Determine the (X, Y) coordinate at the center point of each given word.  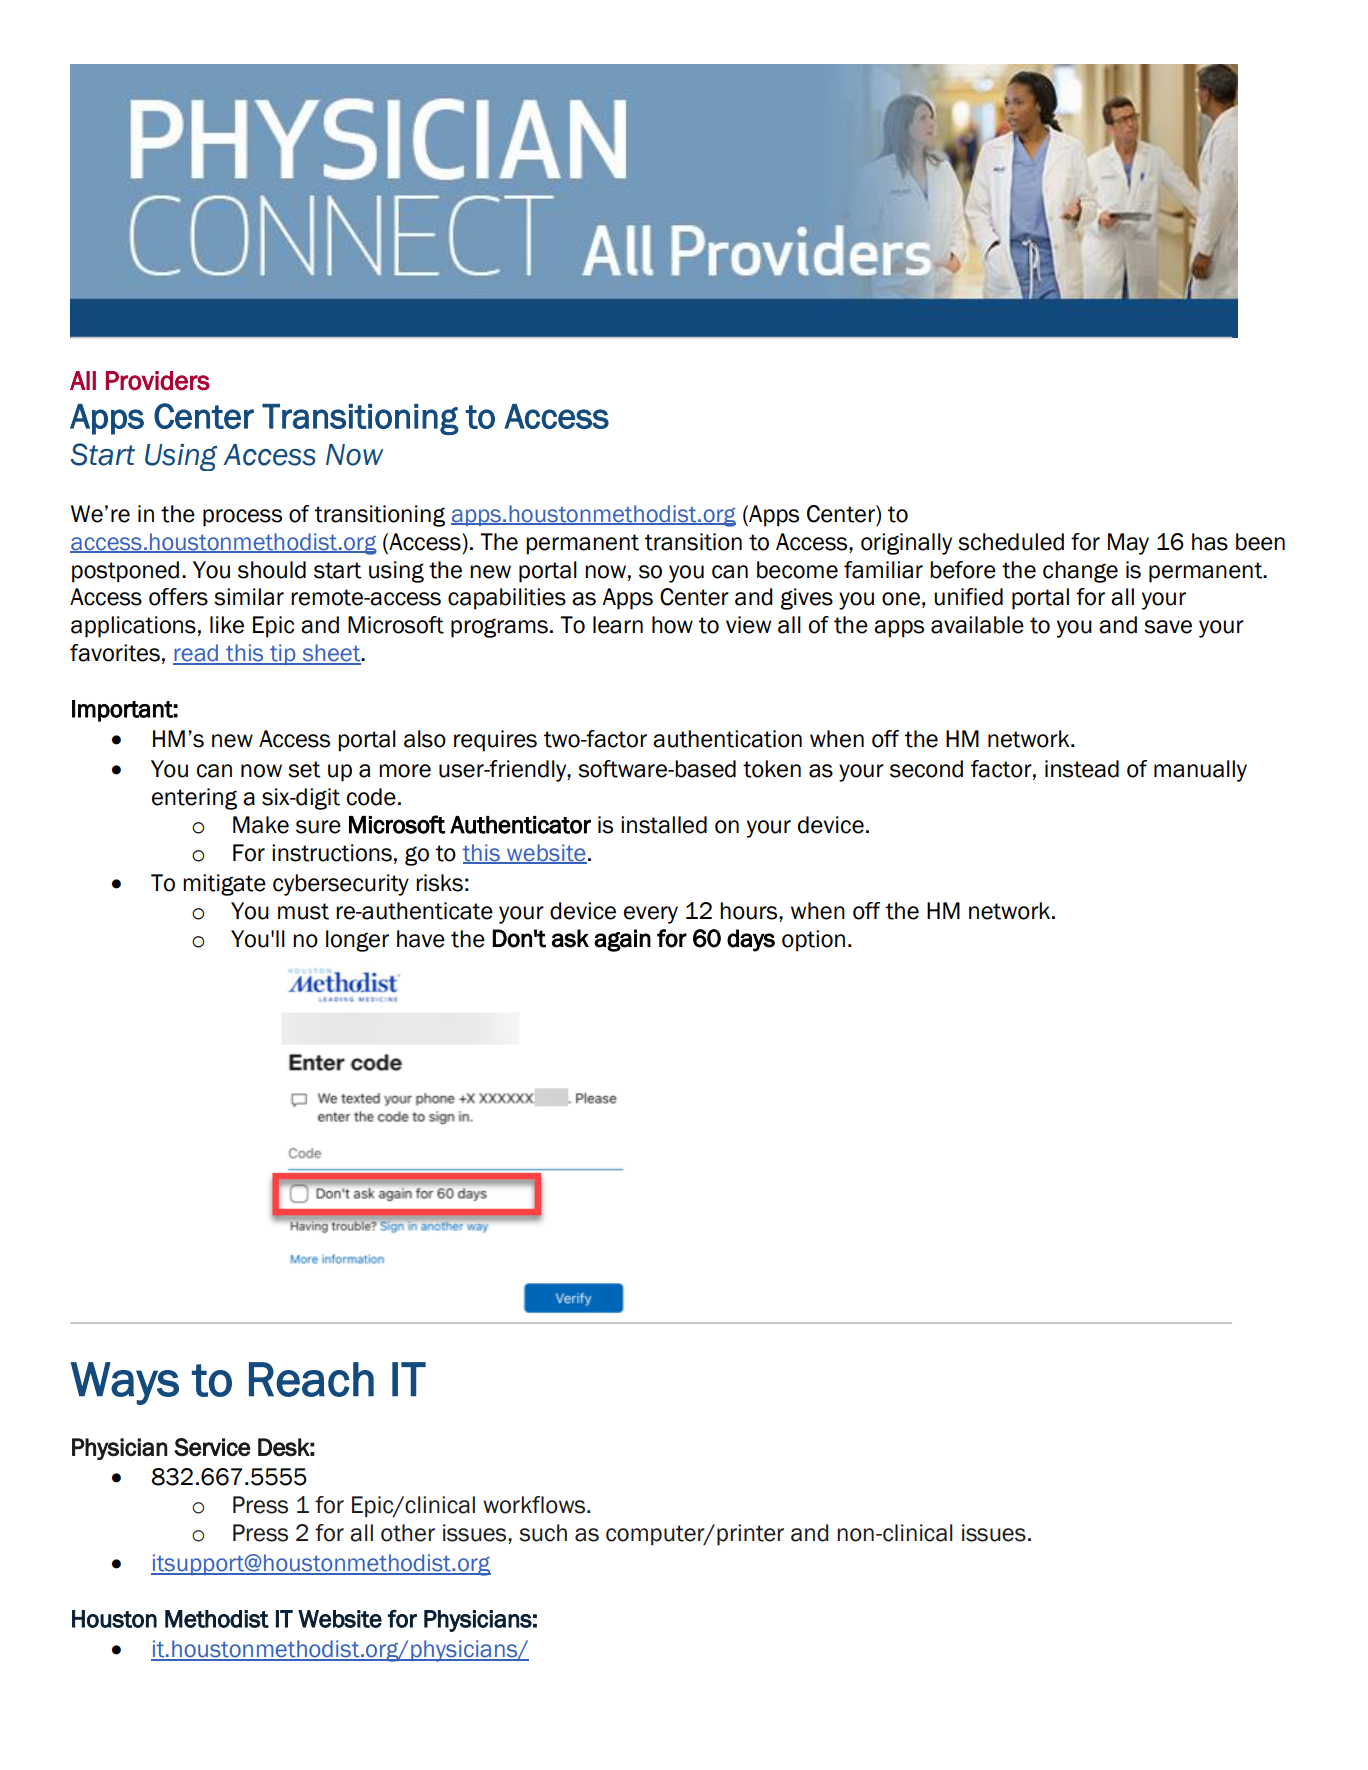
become (797, 570)
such (543, 1533)
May (1128, 544)
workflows (535, 1505)
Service (212, 1447)
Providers (158, 381)
